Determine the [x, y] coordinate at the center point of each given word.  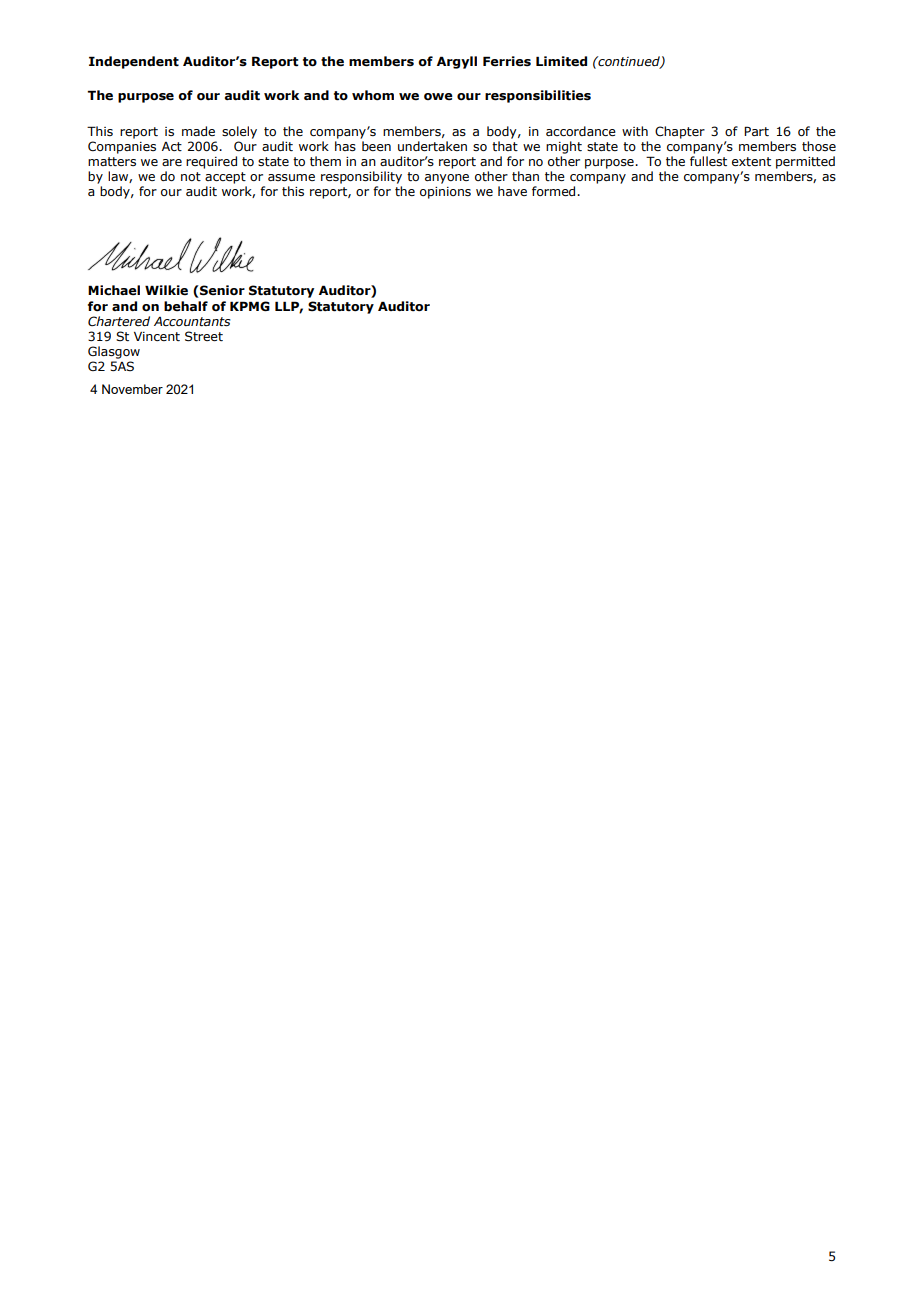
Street [204, 336]
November [132, 389]
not [191, 176]
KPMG [250, 306]
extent [751, 161]
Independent [134, 62]
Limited [561, 61]
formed [555, 191]
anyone [447, 179]
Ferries [507, 61]
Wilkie [166, 290]
